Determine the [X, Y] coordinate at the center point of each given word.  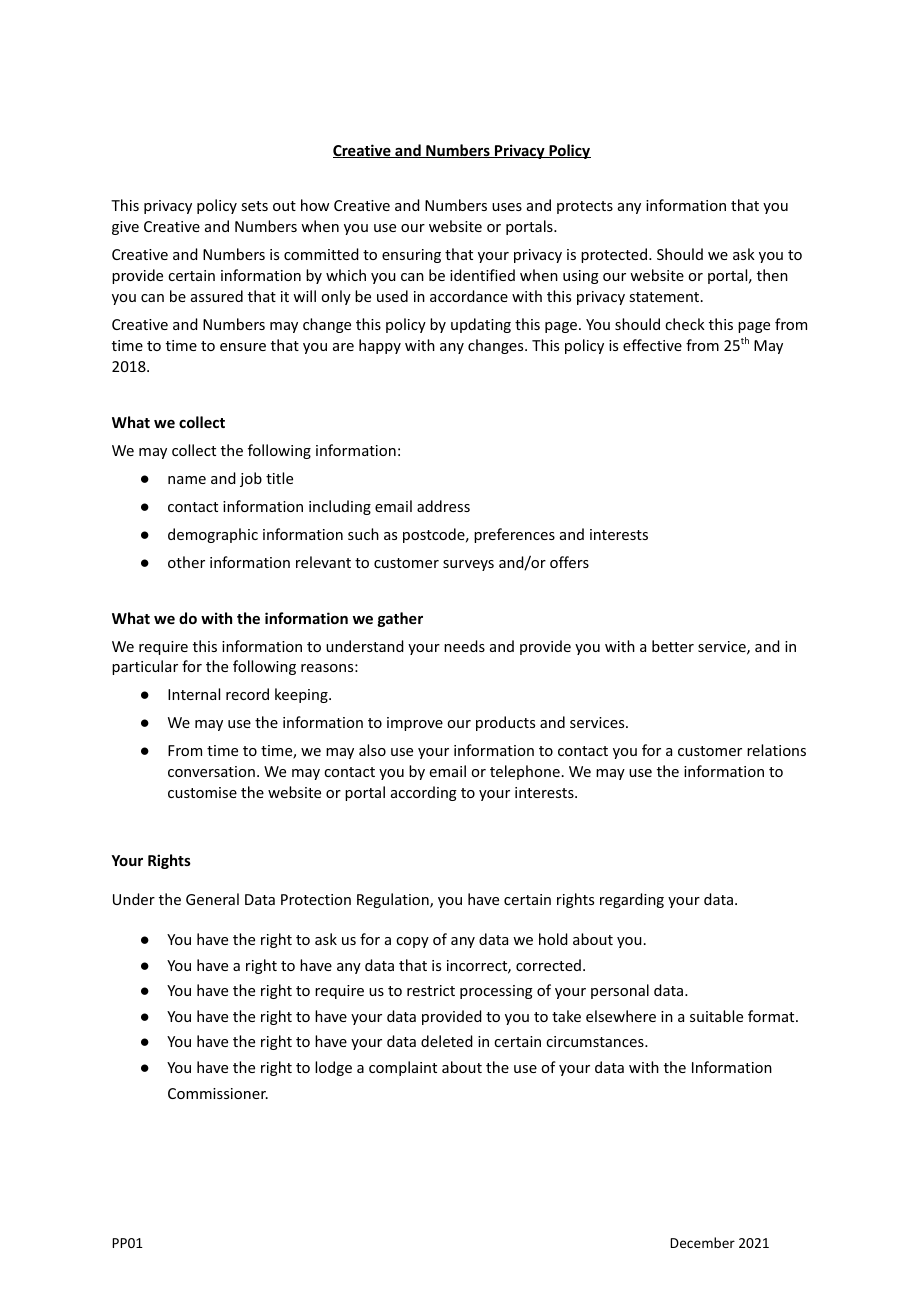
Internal [194, 694]
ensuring [411, 256]
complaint [403, 1068]
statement [665, 297]
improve [415, 724]
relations [776, 750]
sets [254, 206]
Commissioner [218, 1093]
